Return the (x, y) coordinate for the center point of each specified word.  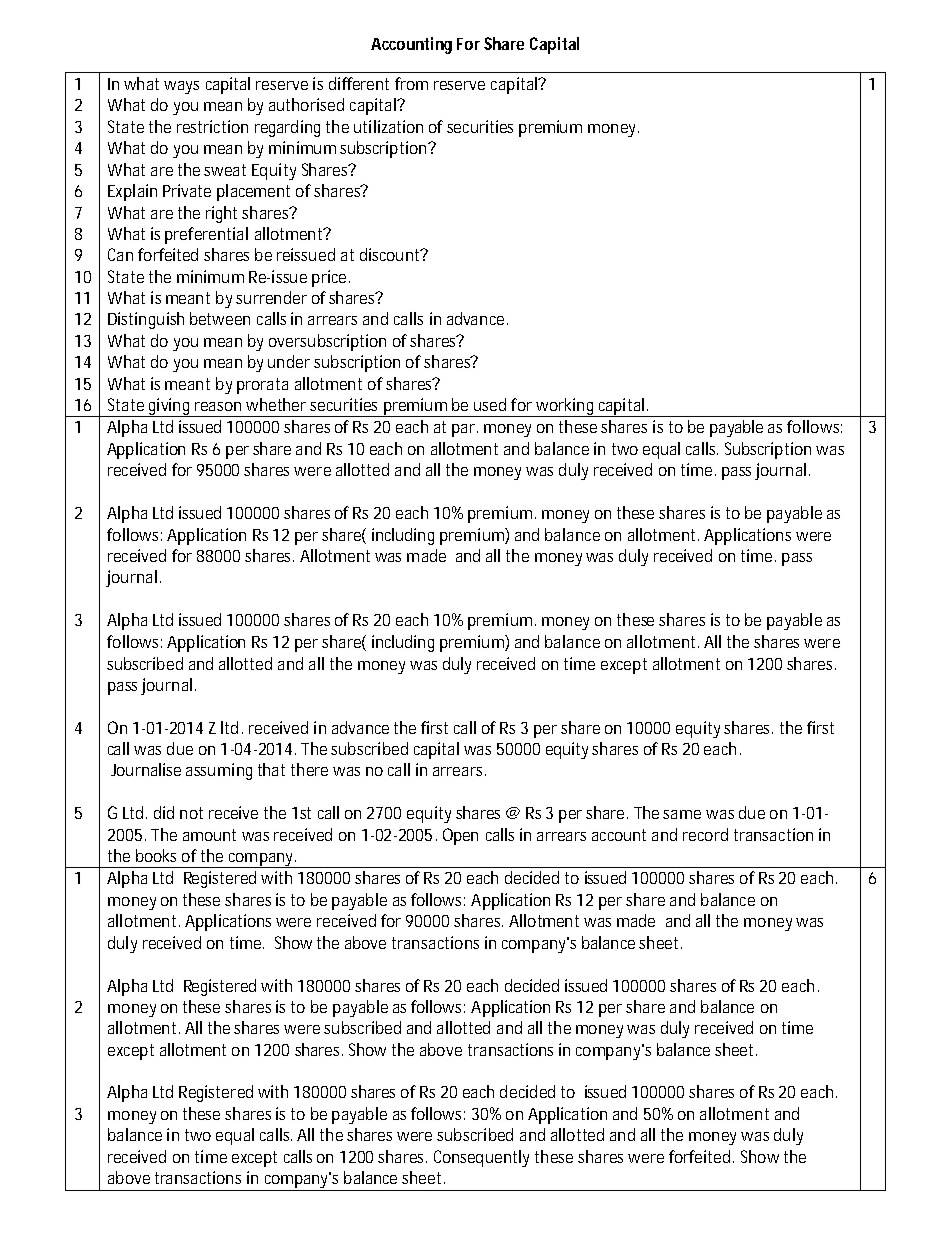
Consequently (481, 1158)
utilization (388, 126)
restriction (212, 126)
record (705, 834)
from (411, 83)
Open (460, 836)
